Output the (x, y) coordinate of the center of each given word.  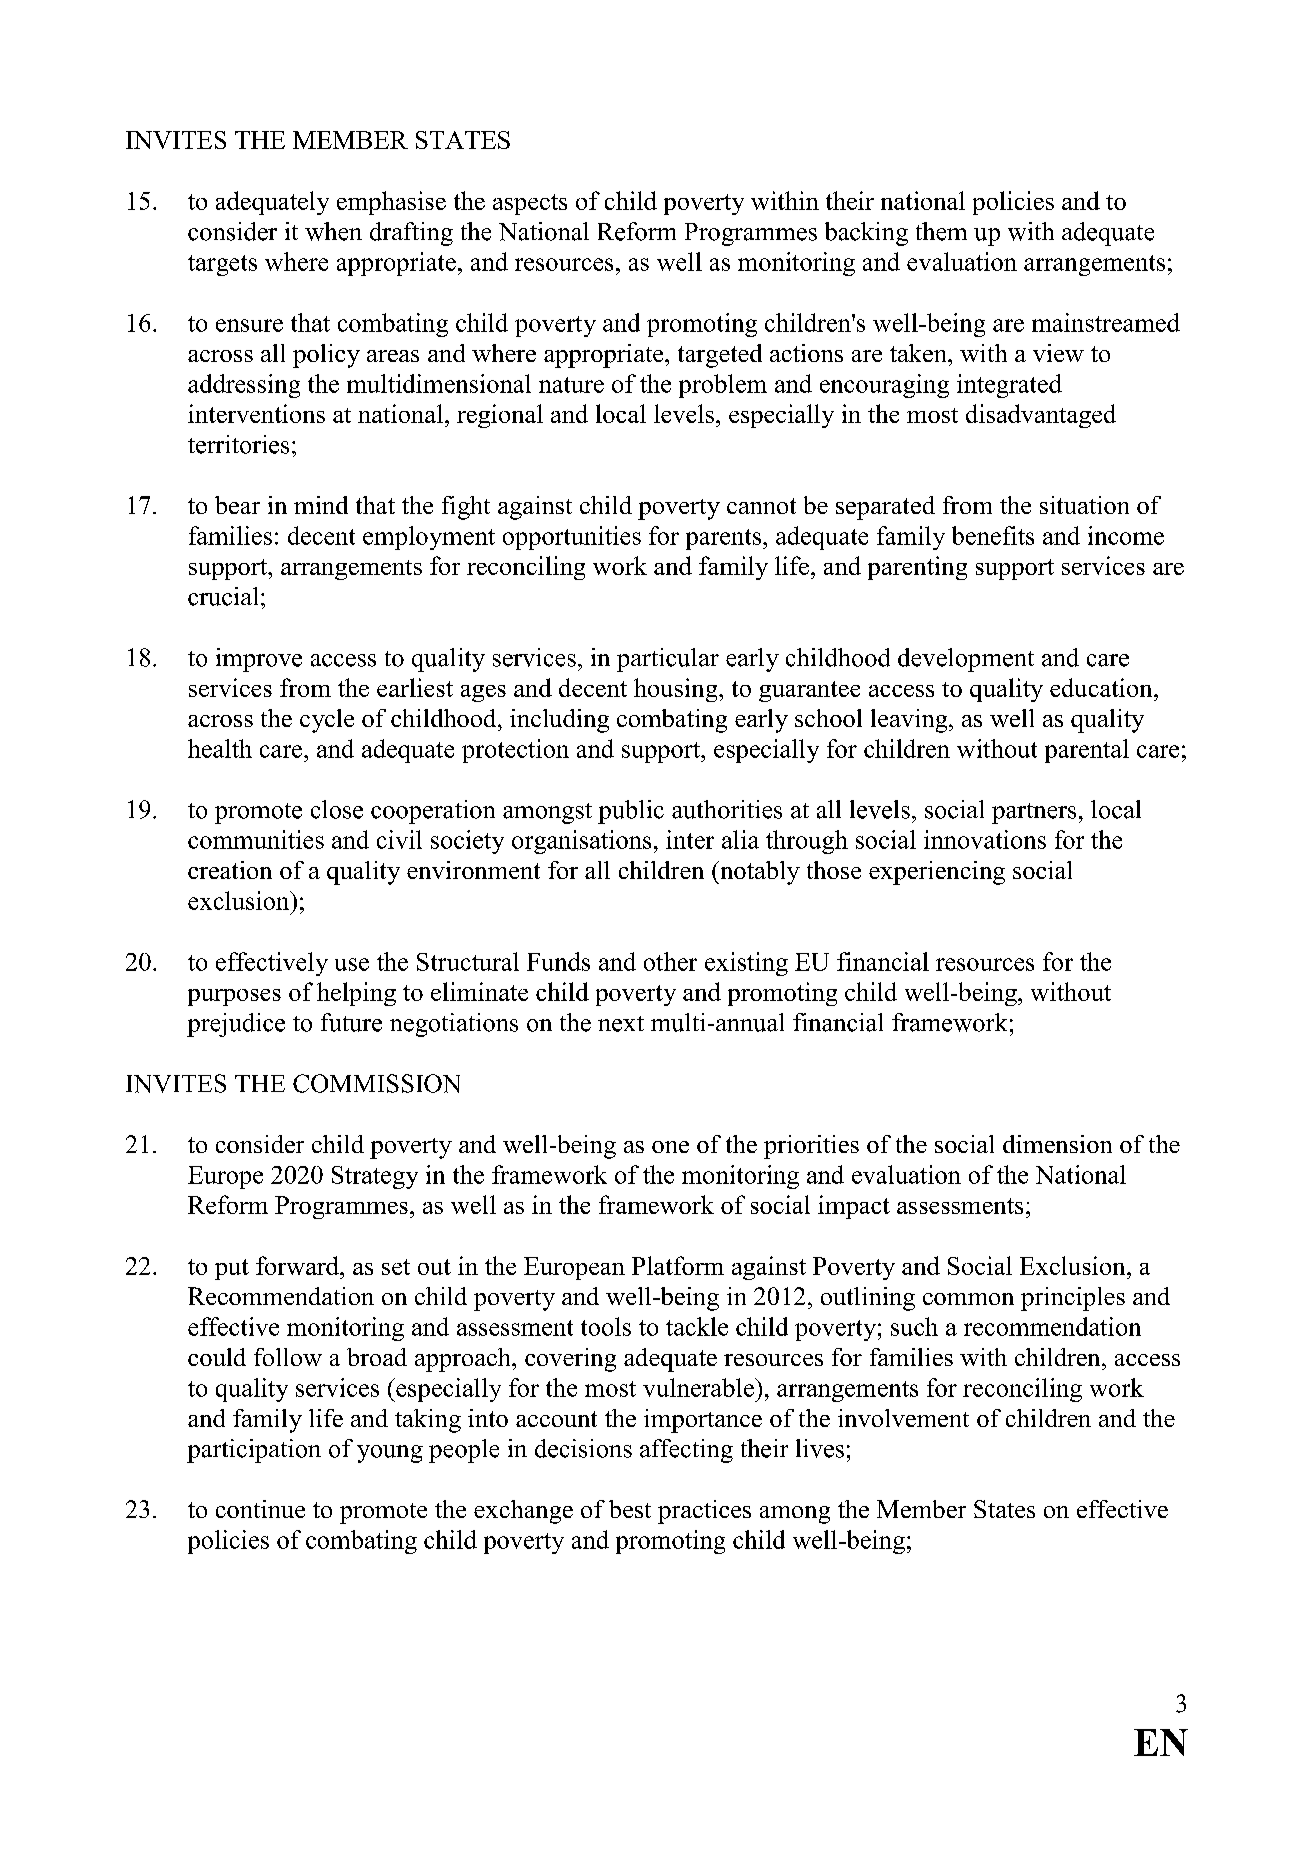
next (621, 1024)
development (966, 660)
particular (668, 660)
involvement (903, 1418)
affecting (686, 1451)
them (941, 231)
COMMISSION (376, 1083)
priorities (811, 1147)
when (333, 231)
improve (259, 660)
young (390, 1454)
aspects (530, 204)
